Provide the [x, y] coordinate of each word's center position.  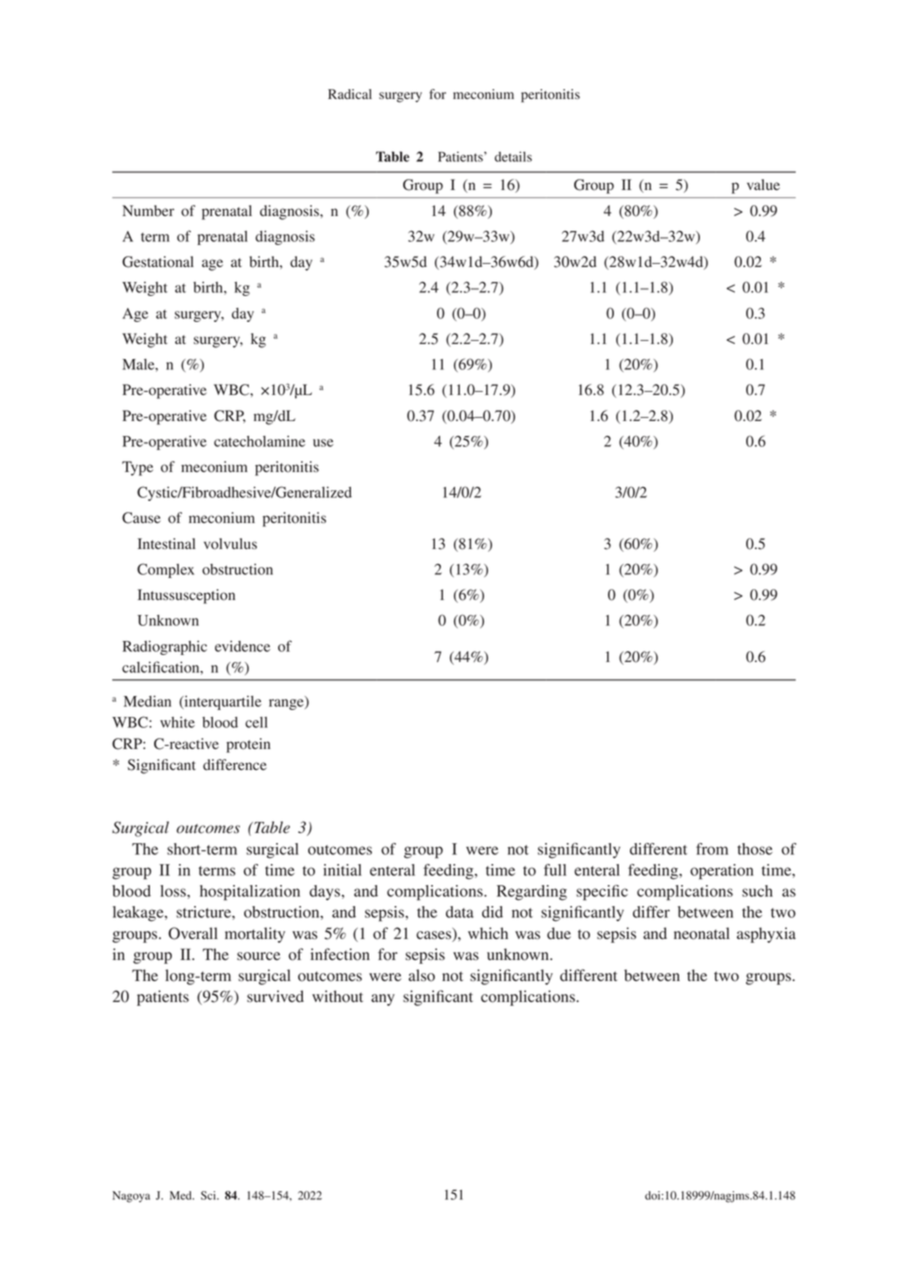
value [763, 184]
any [383, 1000]
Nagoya [131, 1197]
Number [148, 211]
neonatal [702, 933]
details [513, 156]
